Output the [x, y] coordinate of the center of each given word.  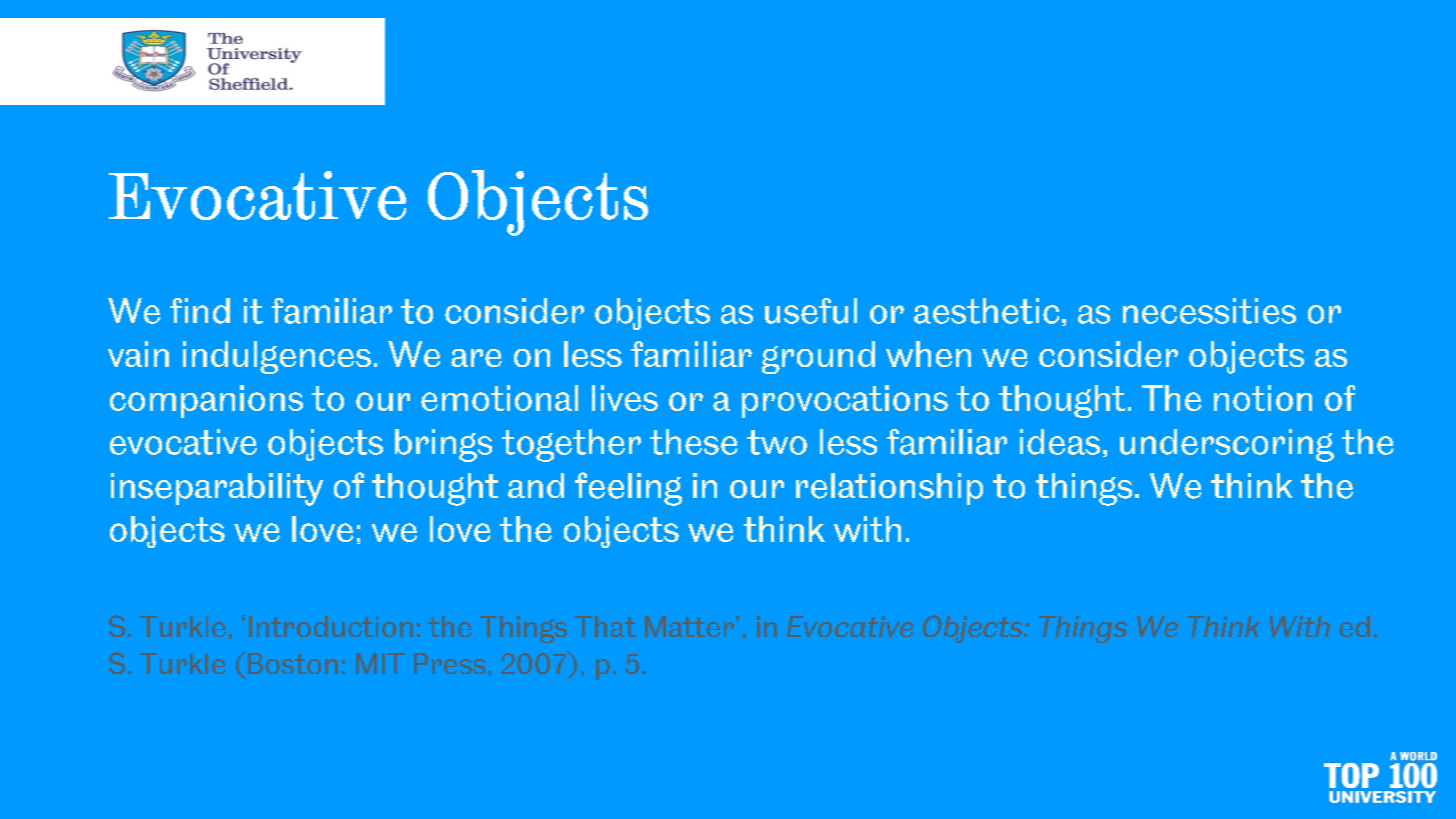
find [200, 311]
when [928, 354]
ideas [1060, 442]
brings [443, 445]
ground [818, 357]
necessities [1209, 311]
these [693, 442]
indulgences [277, 357]
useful [811, 311]
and [536, 485]
